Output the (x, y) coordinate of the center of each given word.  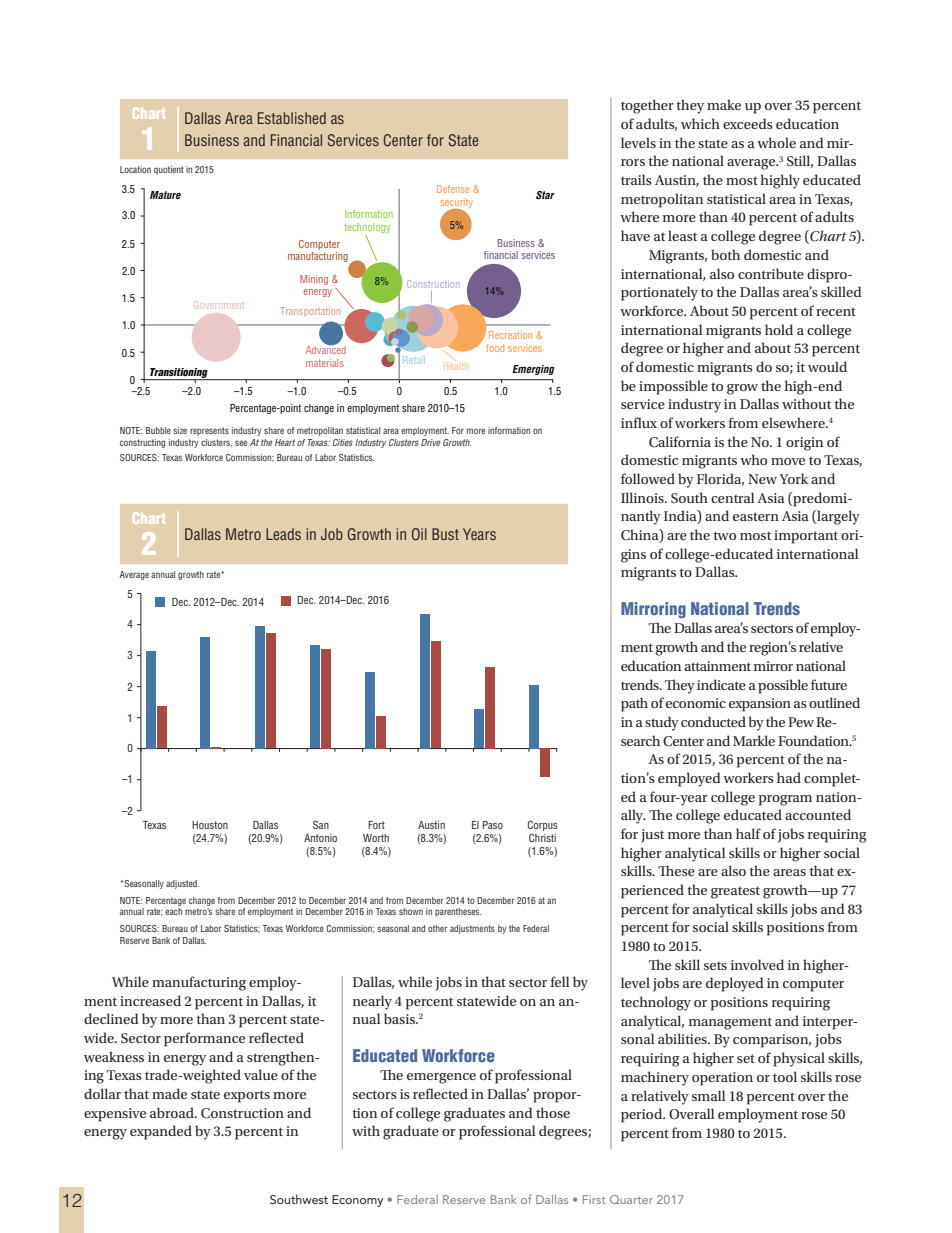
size (180, 430)
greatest (735, 892)
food (495, 348)
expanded (161, 1132)
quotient (169, 170)
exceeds (748, 123)
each (173, 911)
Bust (445, 534)
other (437, 928)
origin (804, 444)
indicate (721, 684)
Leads (283, 534)
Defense (453, 189)
